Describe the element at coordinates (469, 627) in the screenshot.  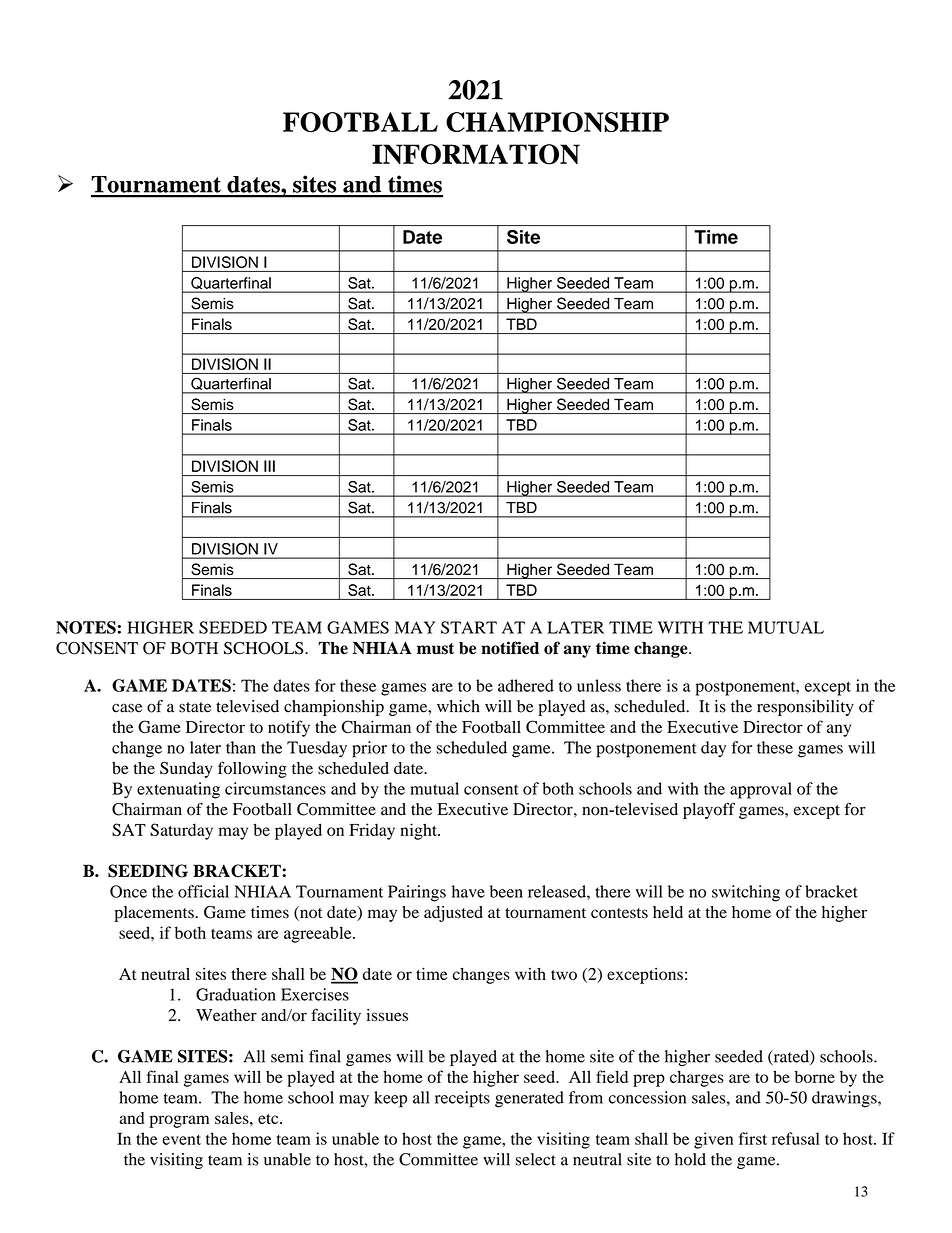
I see `START` at that location.
